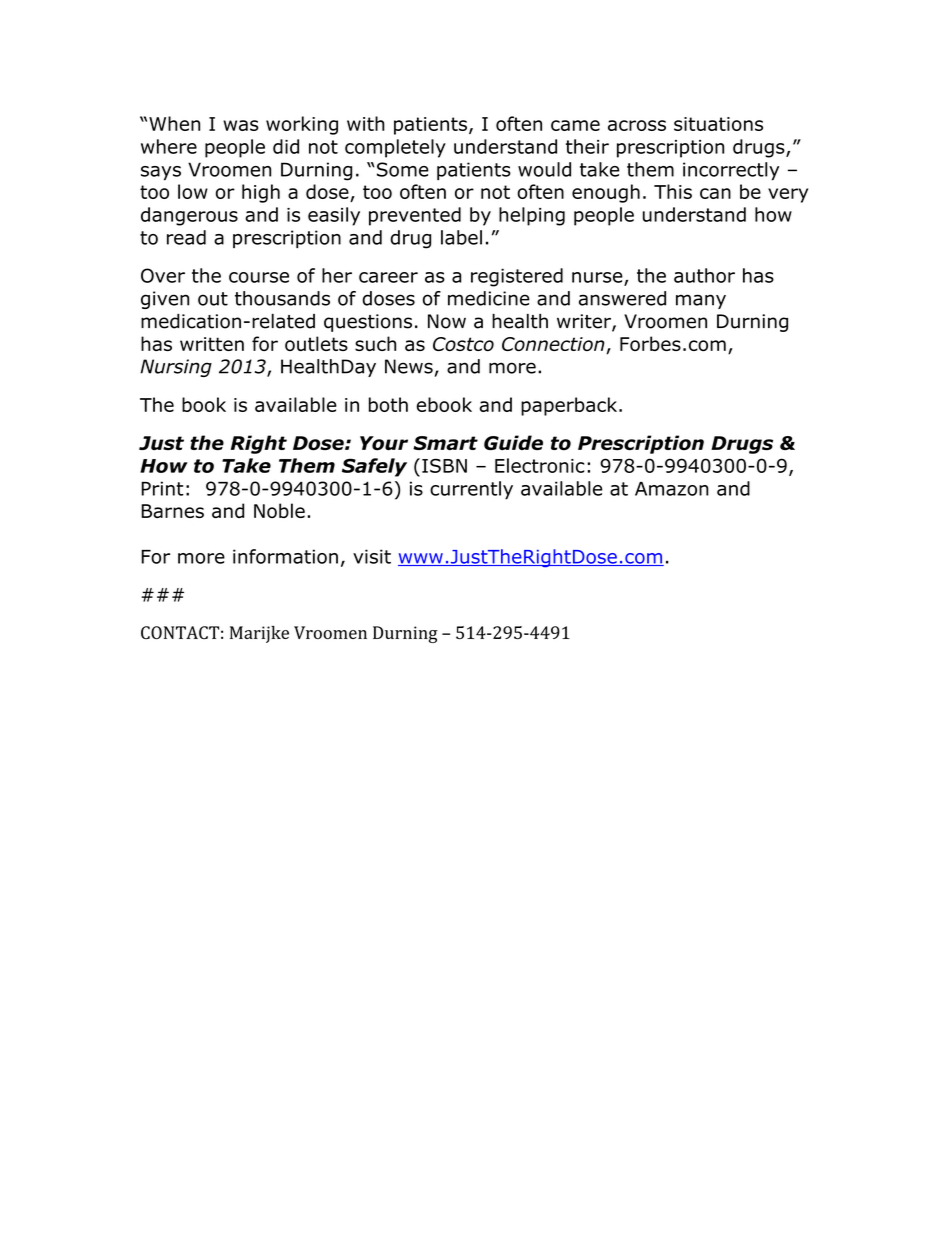  I want to click on information, so click(285, 556).
